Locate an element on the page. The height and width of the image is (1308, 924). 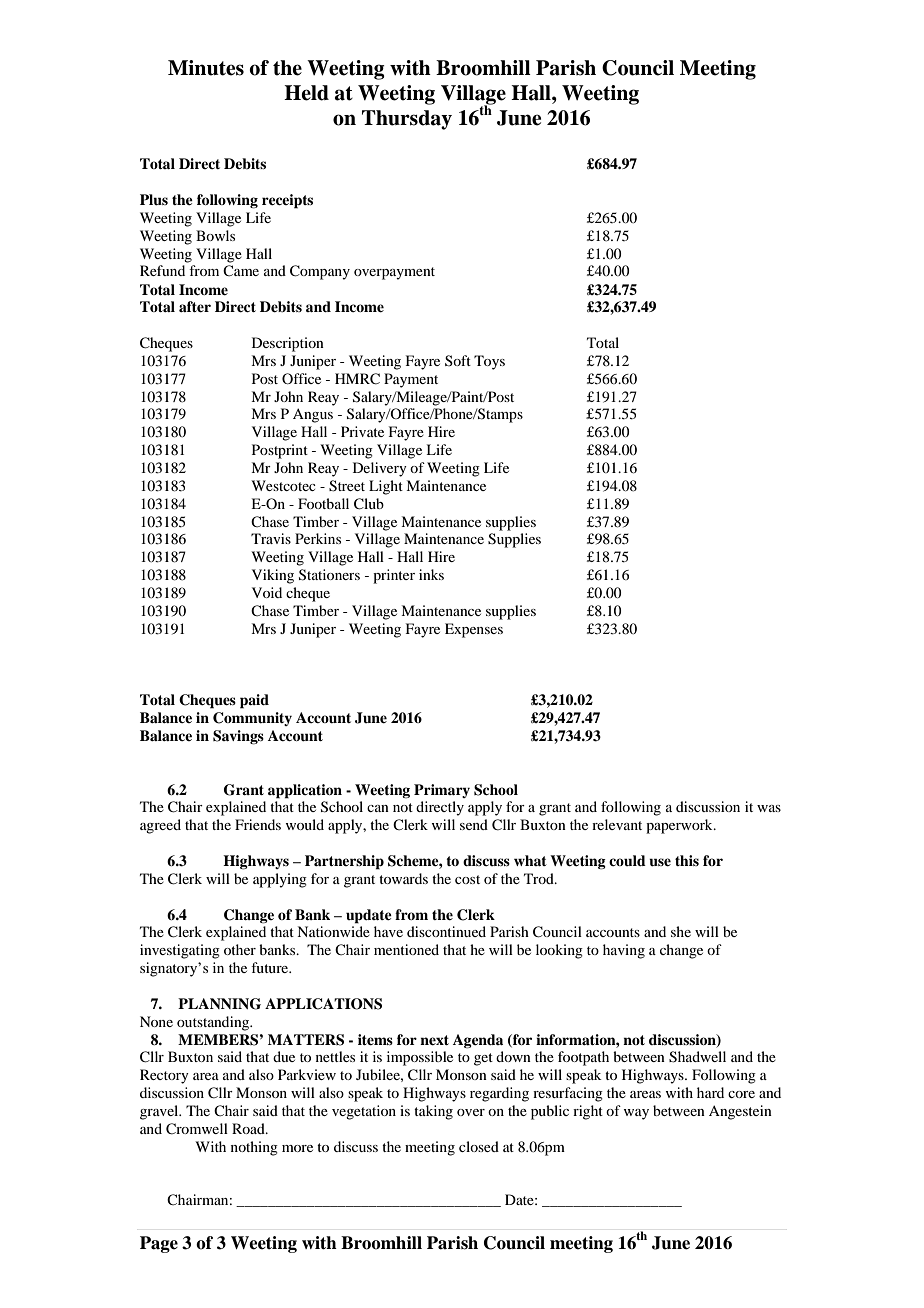
Travis is located at coordinates (271, 538).
